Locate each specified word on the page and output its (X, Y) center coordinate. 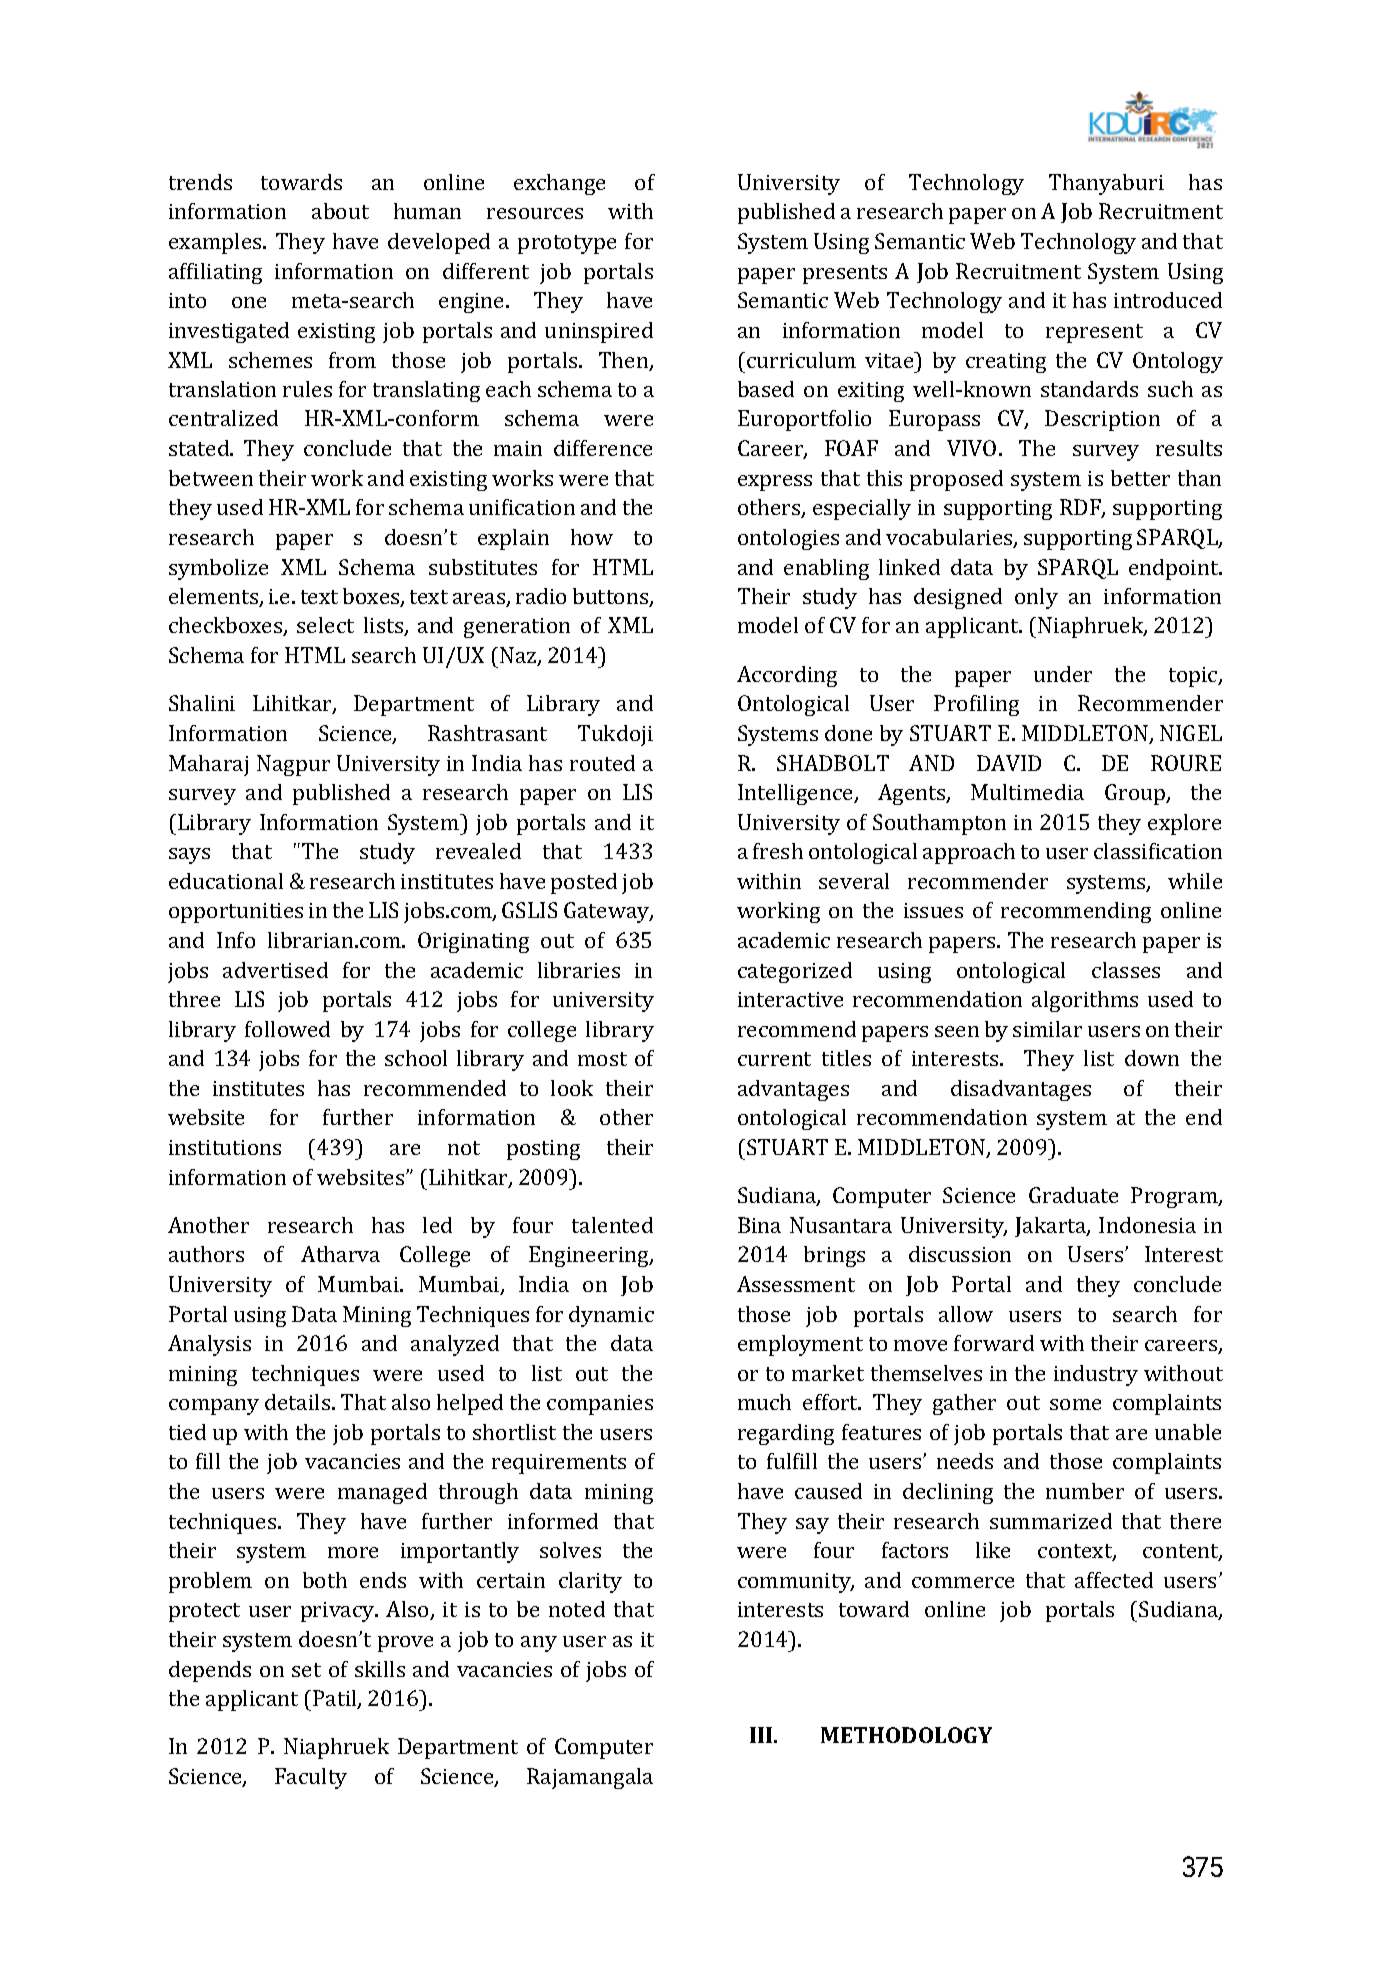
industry (1096, 1375)
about (340, 211)
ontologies (788, 539)
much (764, 1402)
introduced (1168, 300)
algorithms (1085, 1001)
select (325, 625)
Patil (336, 1699)
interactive (790, 999)
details (297, 1402)
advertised (275, 970)
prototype (567, 244)
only (1036, 598)
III (762, 1735)
